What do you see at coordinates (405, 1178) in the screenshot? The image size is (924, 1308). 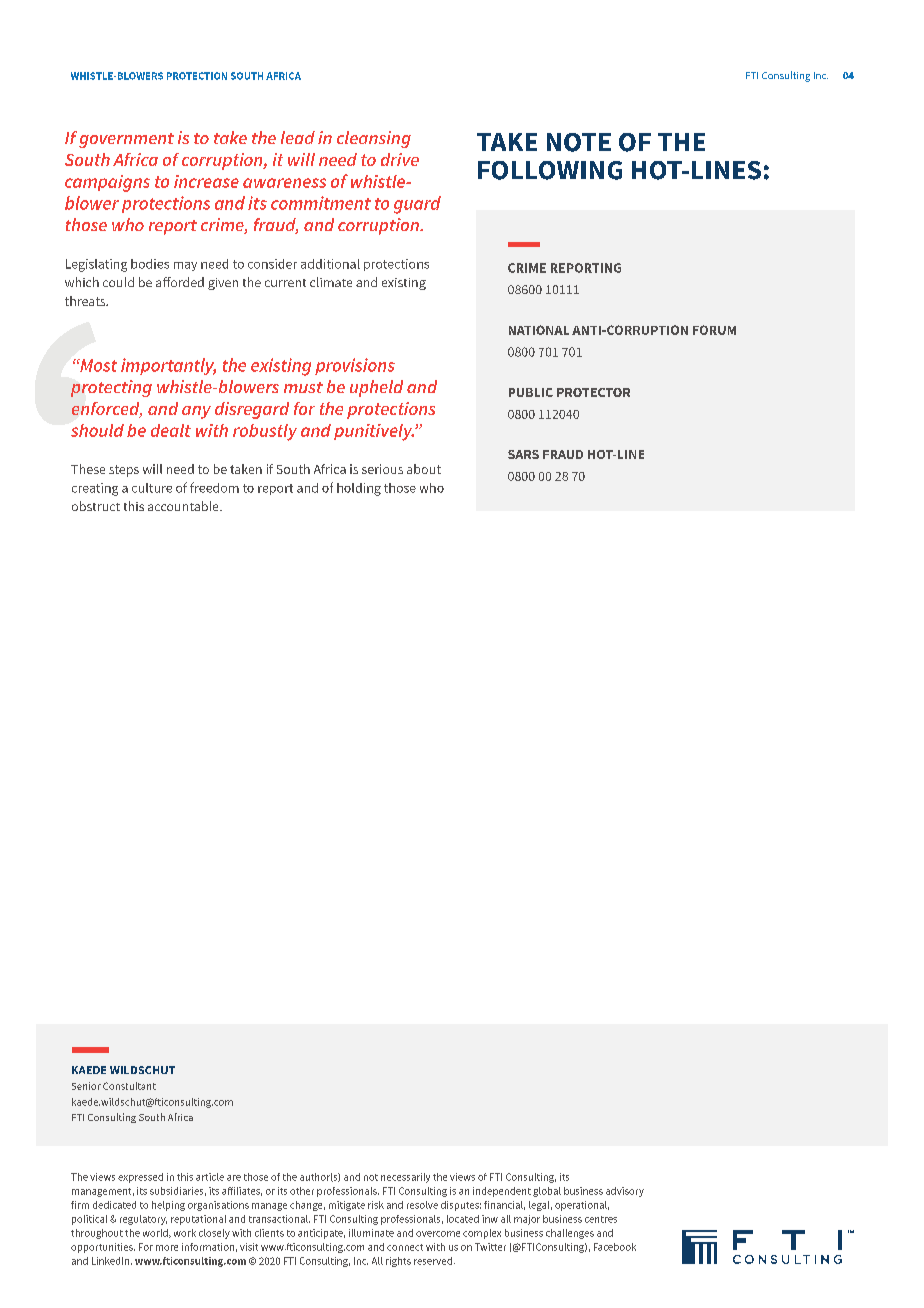 I see `necessarily` at bounding box center [405, 1178].
